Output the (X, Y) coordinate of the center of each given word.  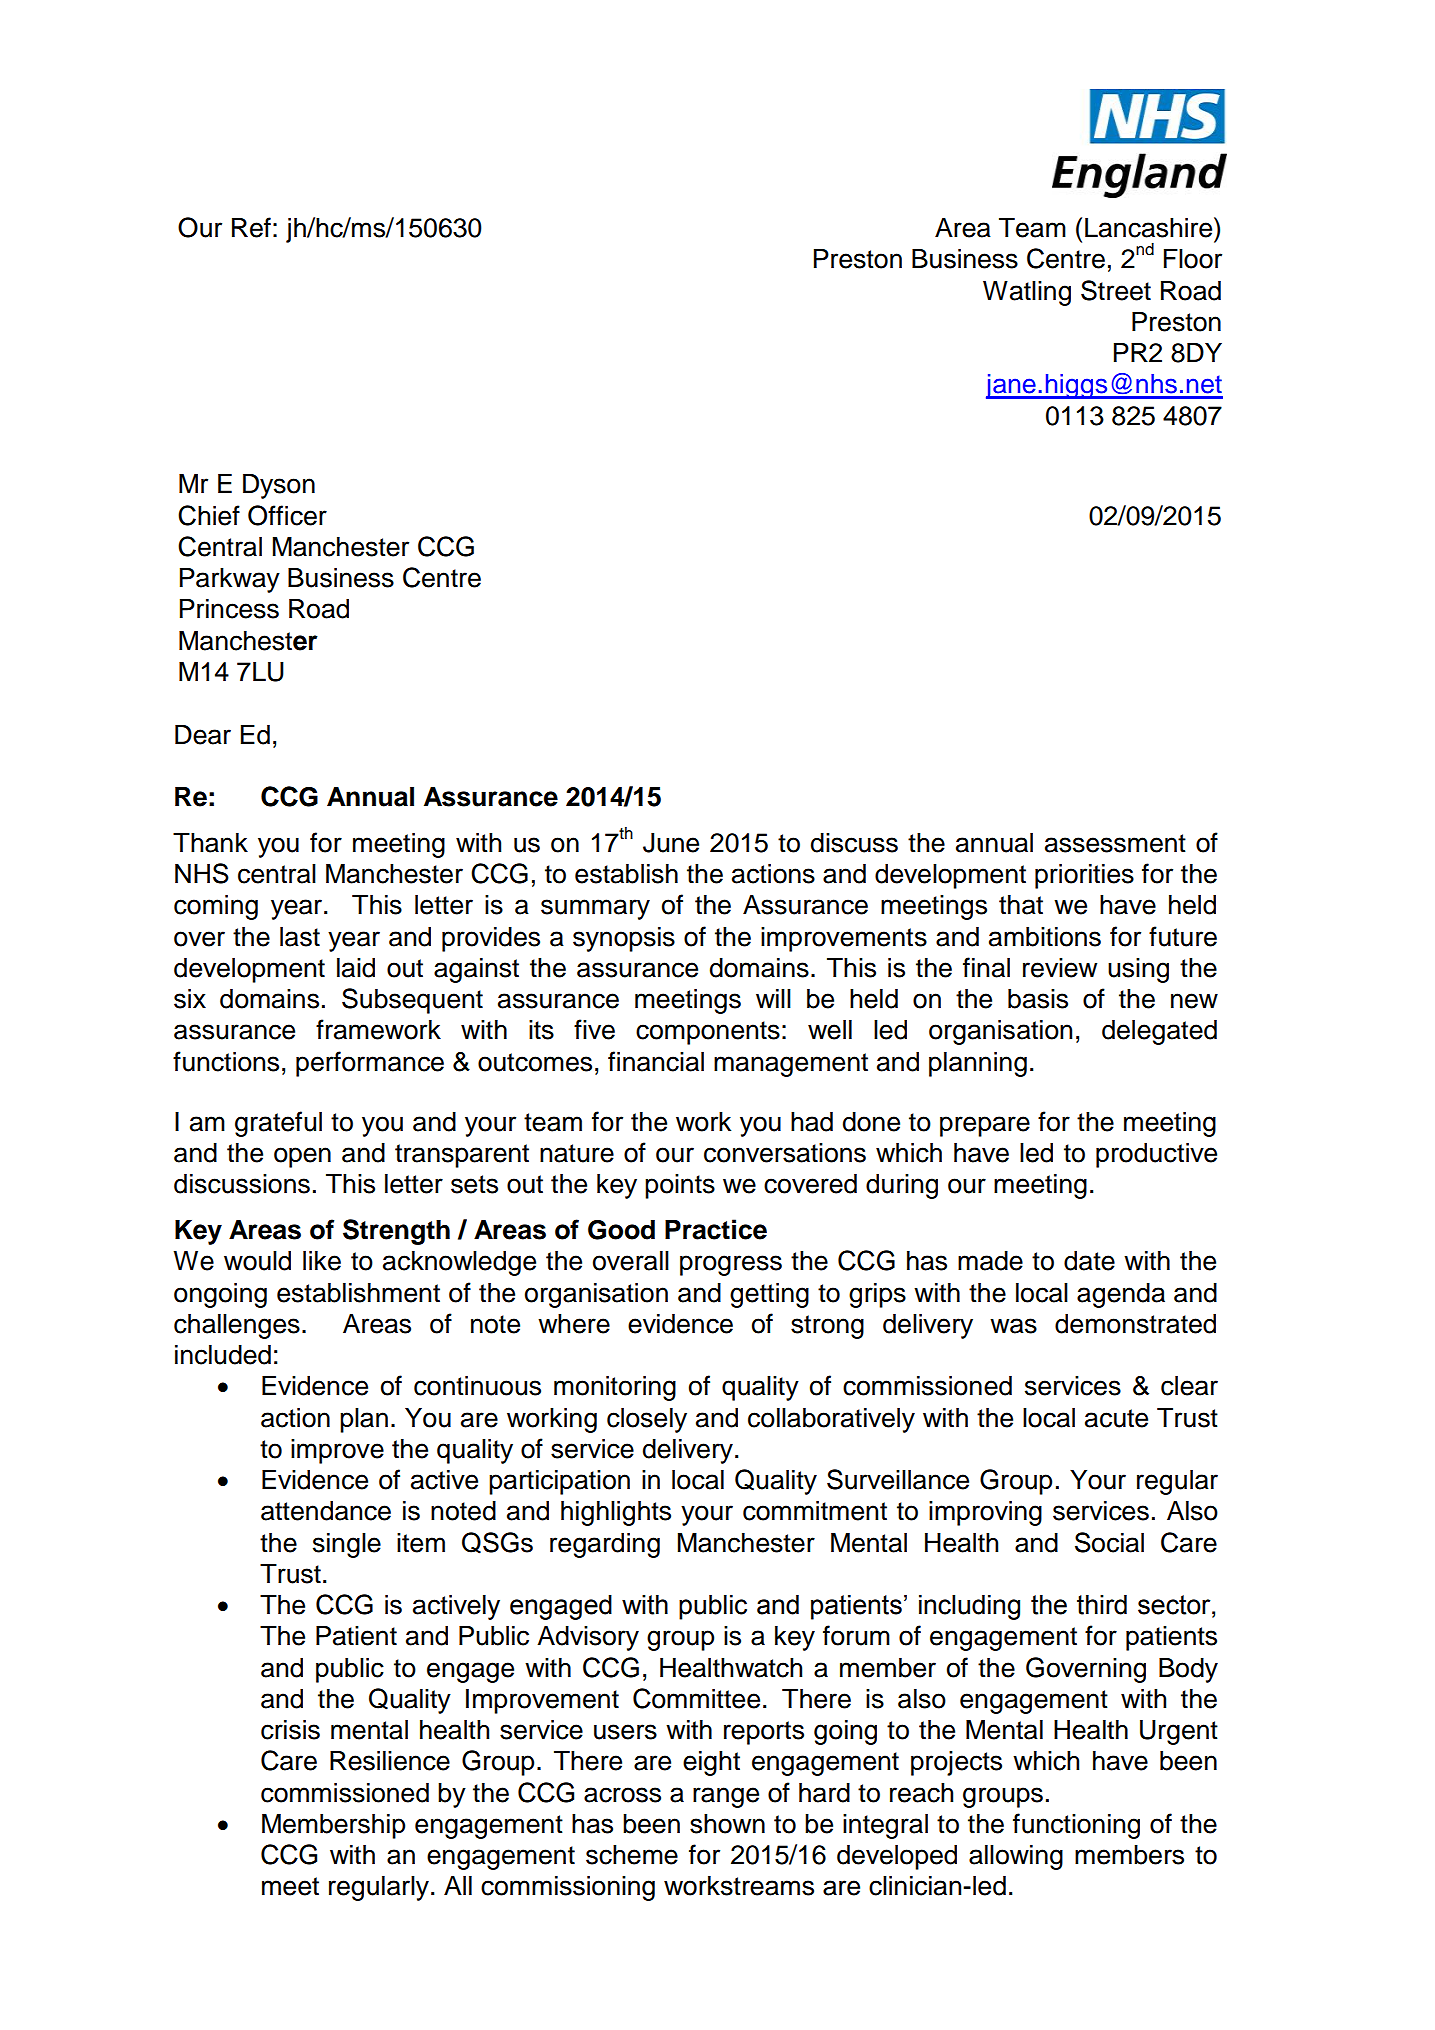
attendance (326, 1511)
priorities (1084, 876)
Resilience (390, 1761)
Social (1109, 1542)
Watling (1027, 293)
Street (1116, 290)
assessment (1115, 843)
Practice (716, 1229)
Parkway (230, 580)
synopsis (624, 939)
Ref (251, 227)
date (1089, 1261)
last (300, 937)
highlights (616, 1513)
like (322, 1261)
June (671, 843)
